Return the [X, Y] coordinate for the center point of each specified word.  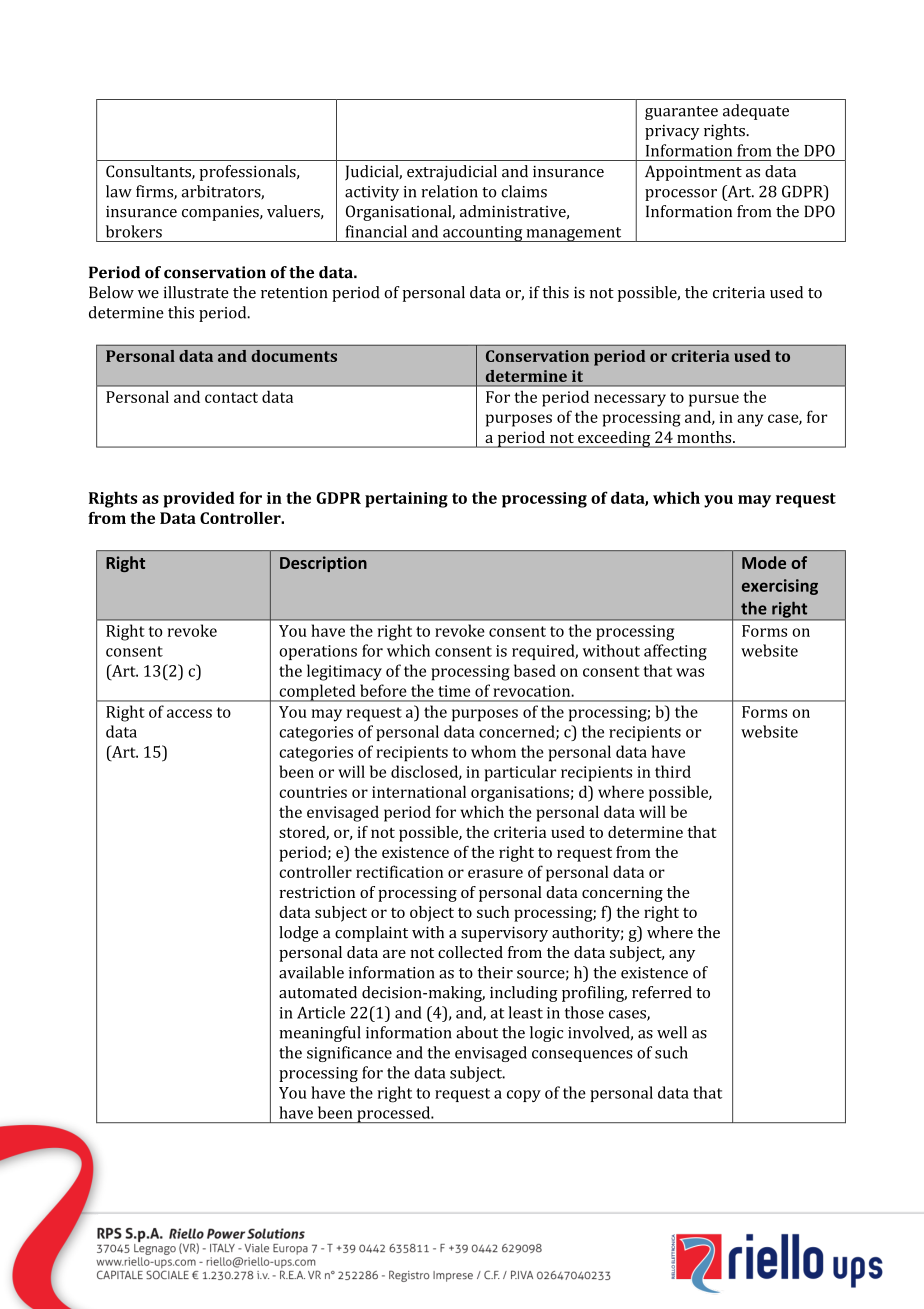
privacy [672, 132]
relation [449, 191]
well [672, 1032]
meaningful [320, 1034]
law [119, 191]
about [477, 1032]
